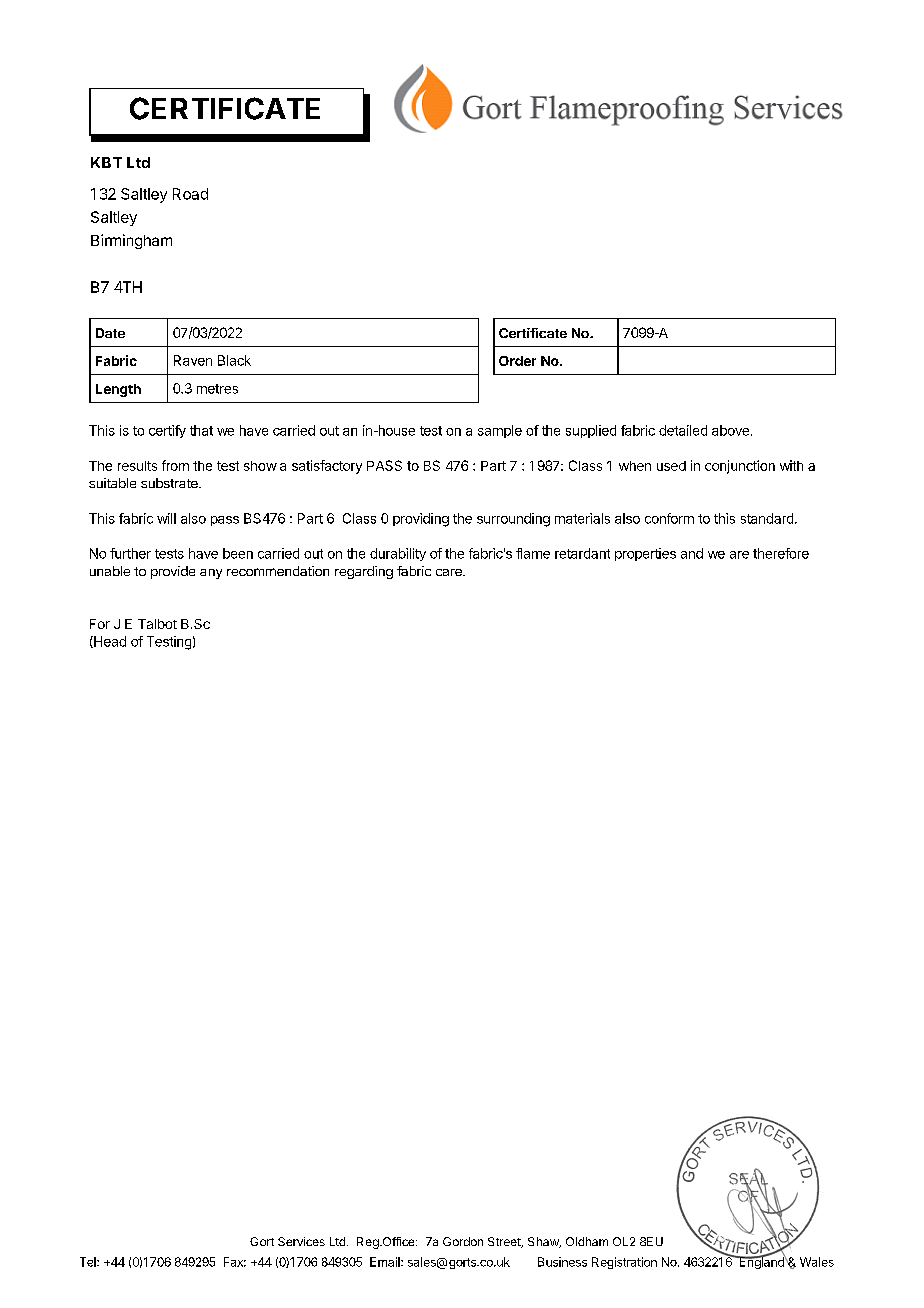 This document has height=1308, width=924. I want to click on above, so click(732, 430).
